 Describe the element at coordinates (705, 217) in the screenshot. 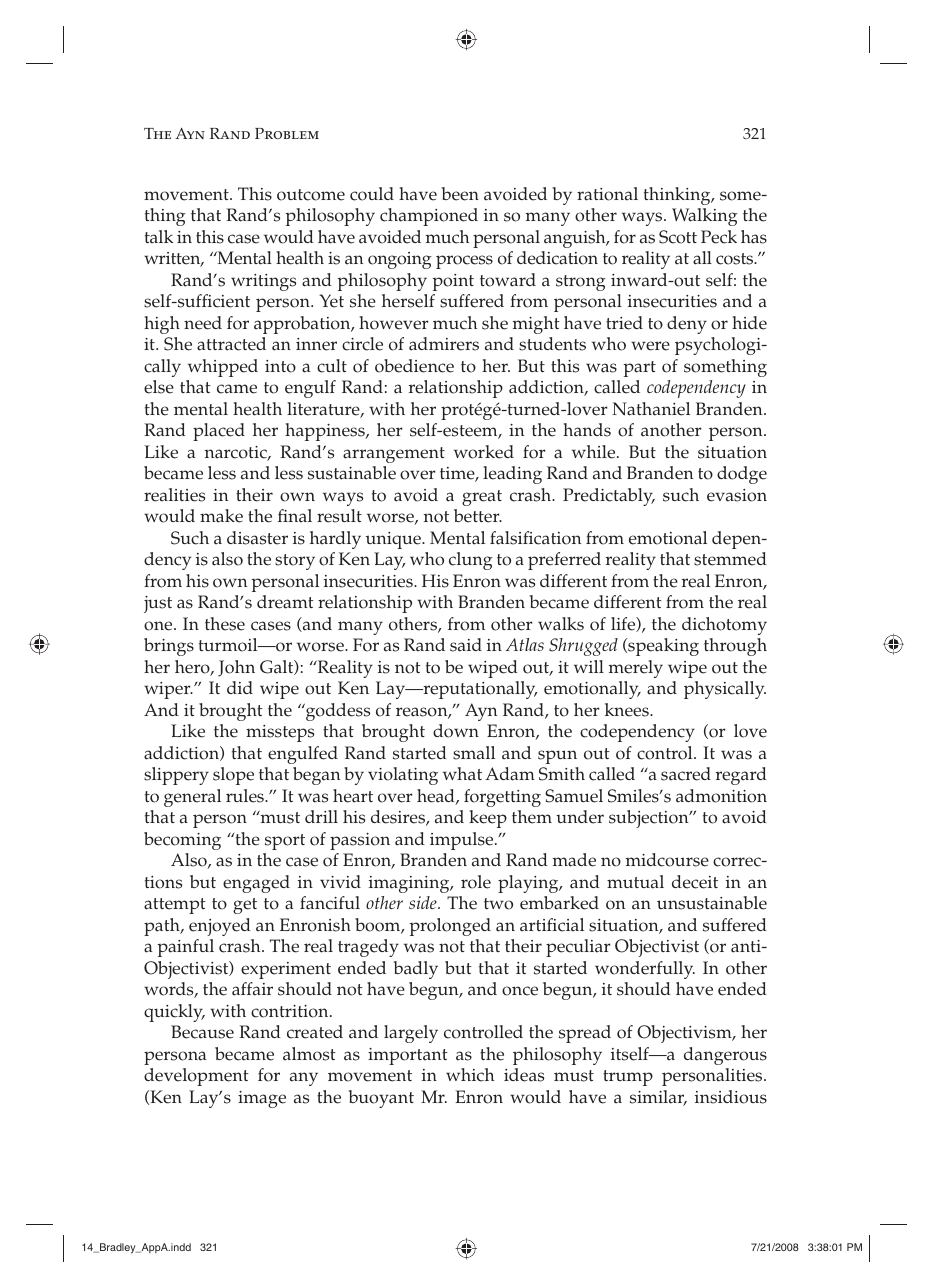

I see `Walking` at that location.
